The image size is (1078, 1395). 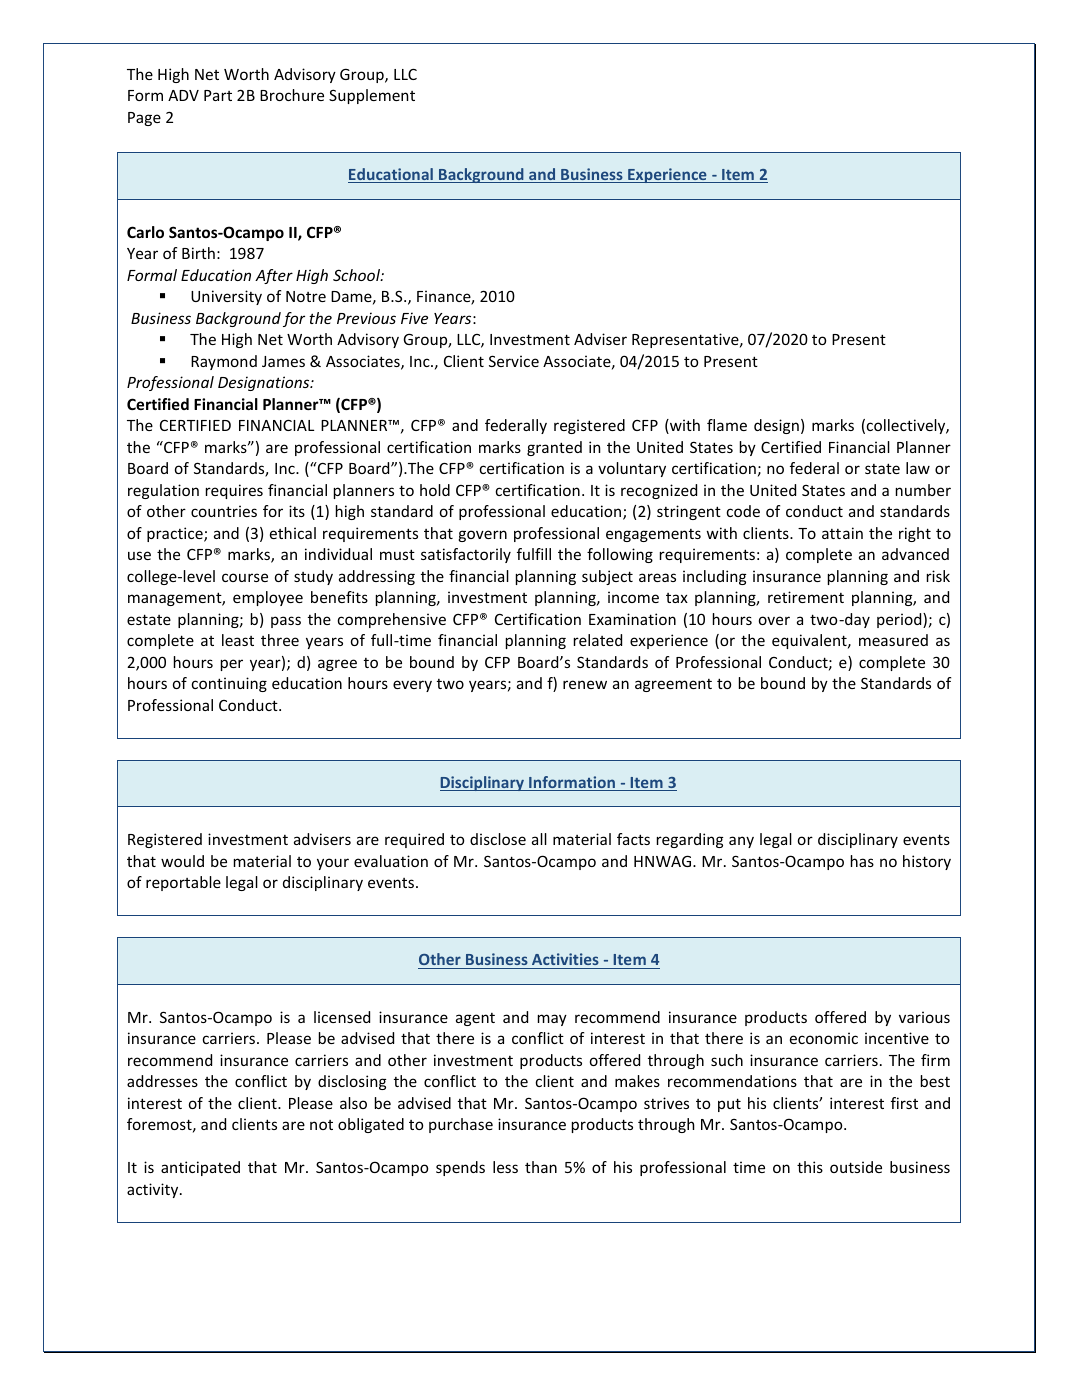 What do you see at coordinates (218, 95) in the screenshot?
I see `Part` at bounding box center [218, 95].
